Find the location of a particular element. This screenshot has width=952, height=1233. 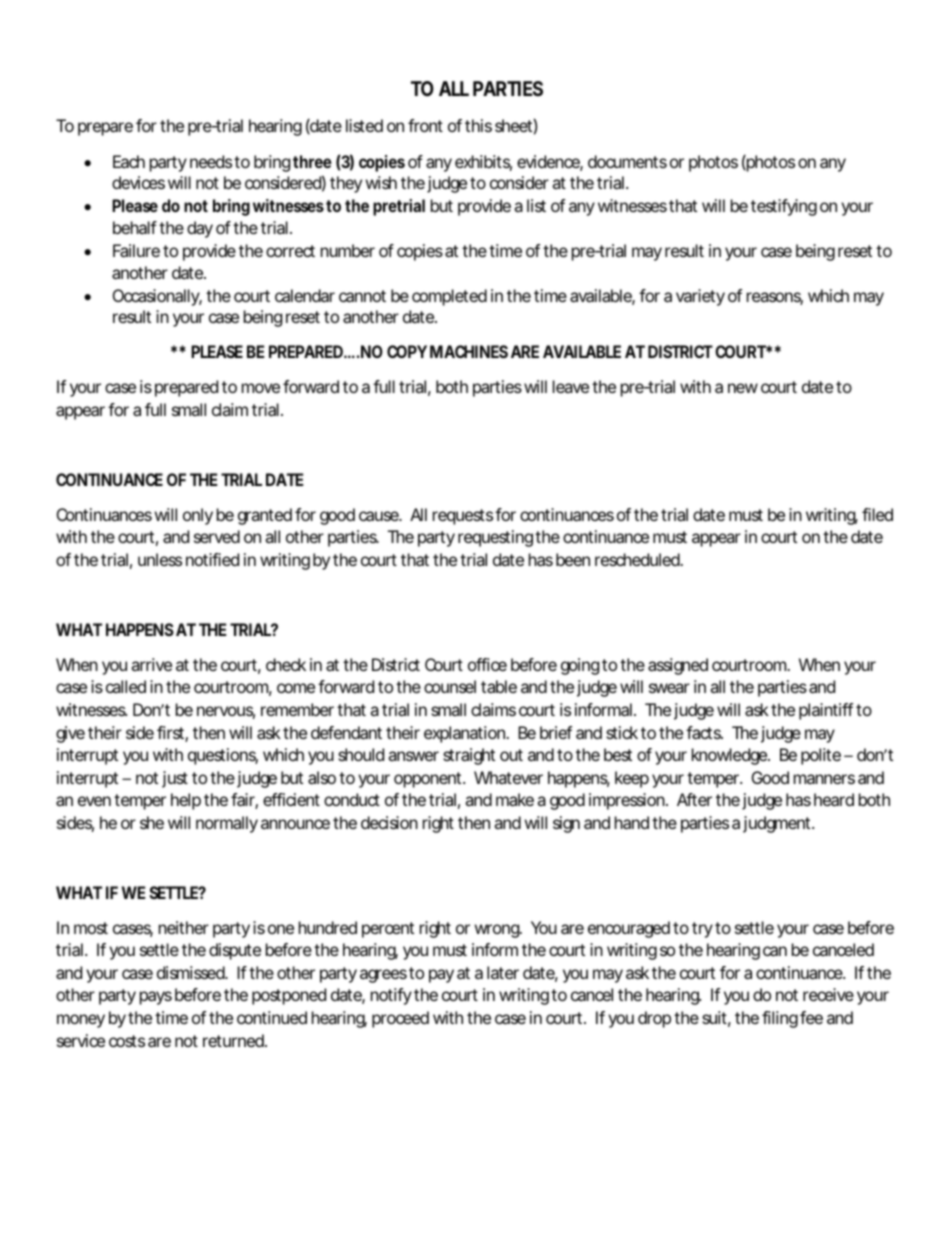

variety is located at coordinates (700, 297).
